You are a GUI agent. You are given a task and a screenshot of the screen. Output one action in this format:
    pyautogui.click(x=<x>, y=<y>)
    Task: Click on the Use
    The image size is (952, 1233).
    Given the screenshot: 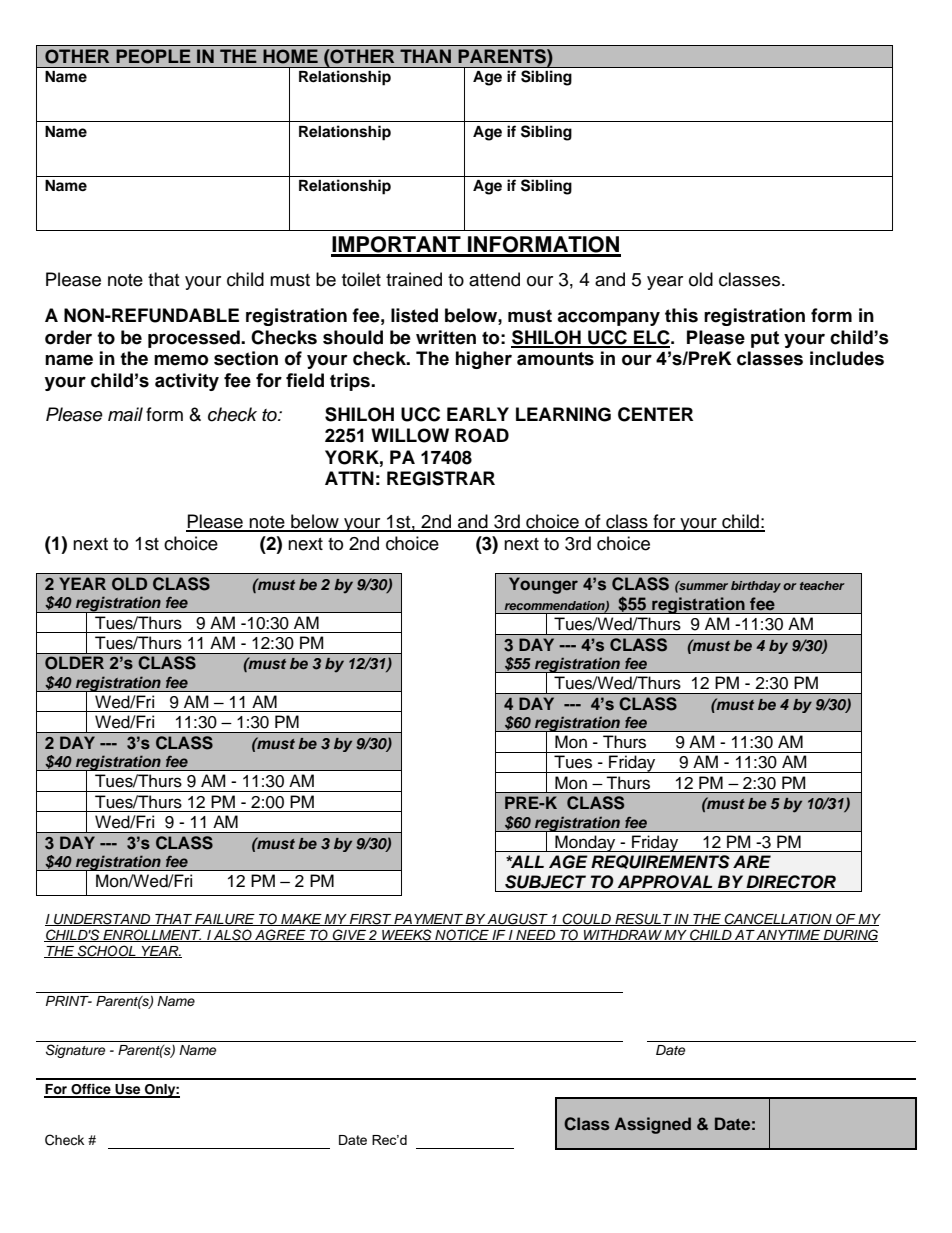 What is the action you would take?
    pyautogui.click(x=128, y=1090)
